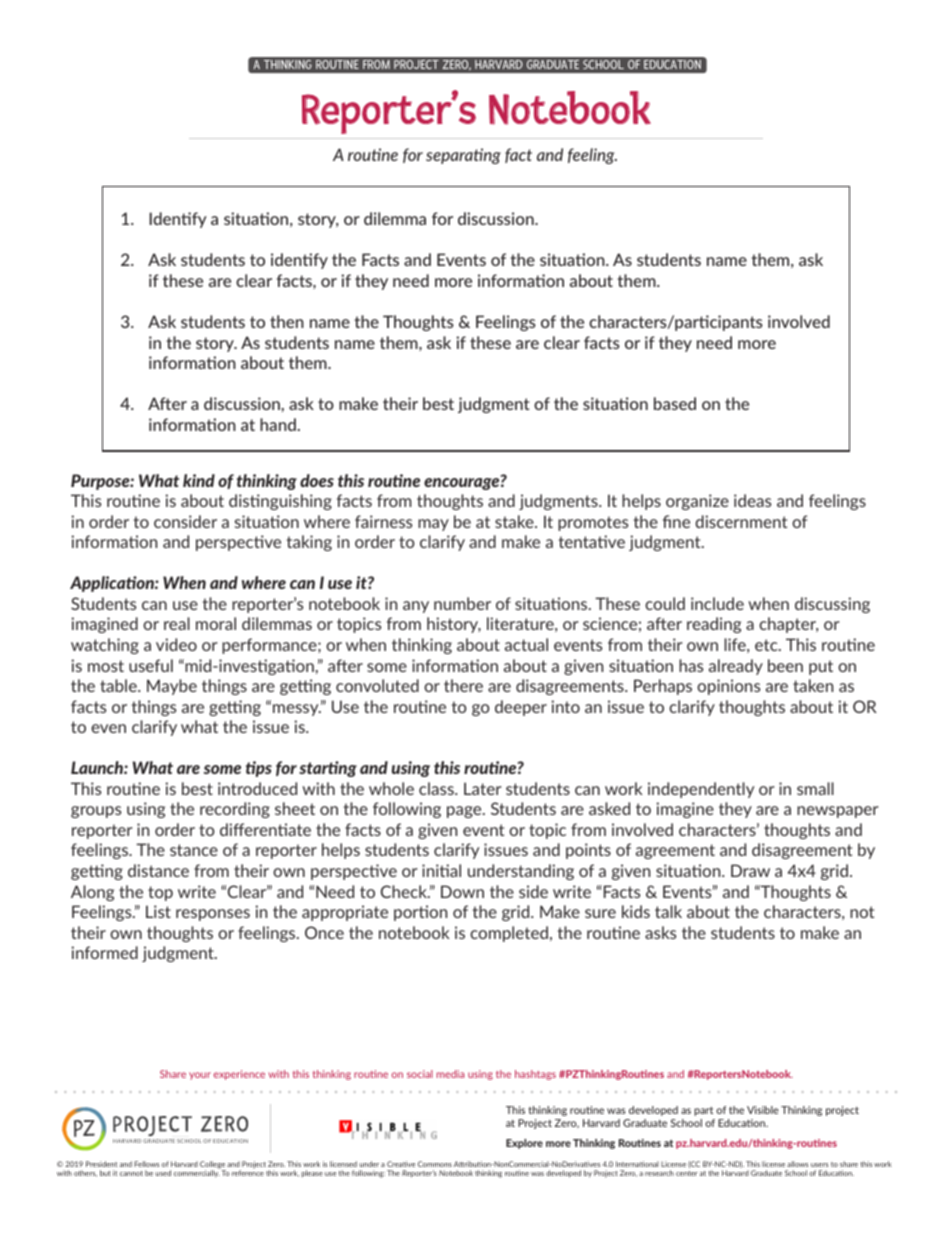 The image size is (952, 1233). Describe the element at coordinates (151, 665) in the screenshot. I see `useful` at that location.
